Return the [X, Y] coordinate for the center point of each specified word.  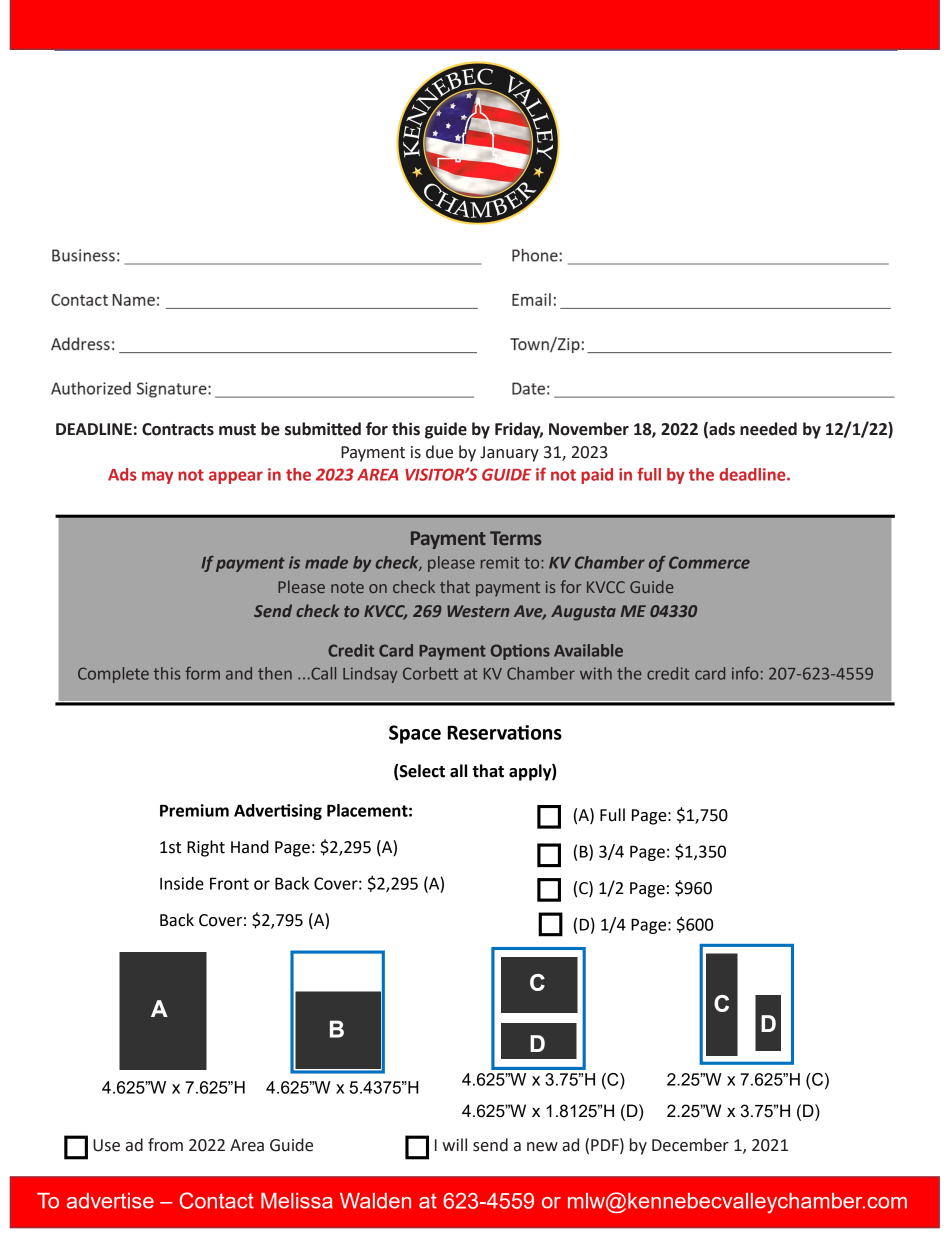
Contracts [178, 429]
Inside [182, 883]
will [454, 1144]
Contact [217, 1200]
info [745, 673]
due [439, 452]
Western [478, 611]
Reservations [505, 732]
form [202, 673]
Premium [194, 810]
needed [768, 429]
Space [415, 734]
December [690, 1145]
